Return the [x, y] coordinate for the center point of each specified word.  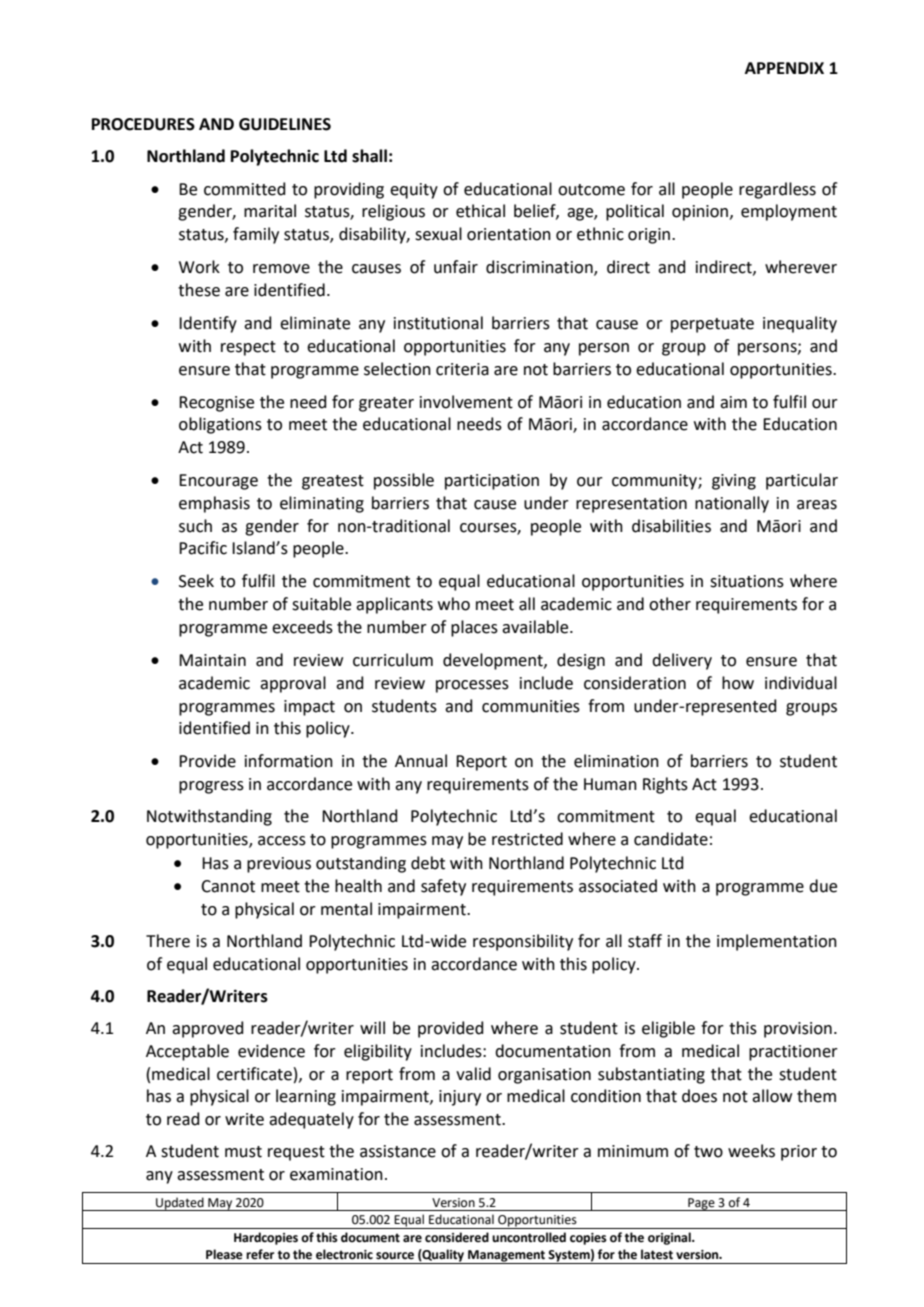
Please [224, 1254]
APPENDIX [784, 68]
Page [701, 1204]
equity [414, 191]
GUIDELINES [285, 124]
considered [457, 1237]
